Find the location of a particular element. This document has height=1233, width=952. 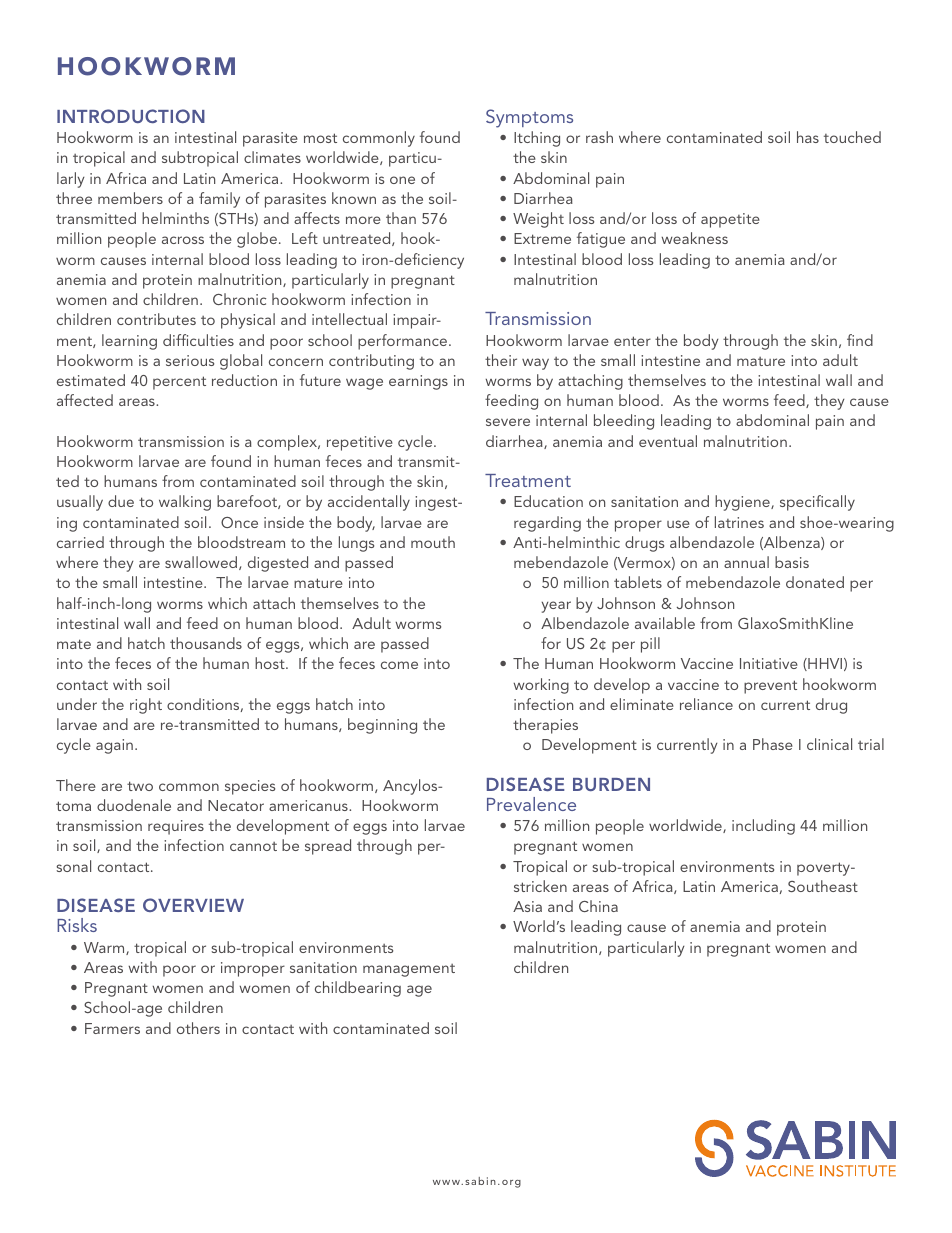

touched is located at coordinates (852, 137).
